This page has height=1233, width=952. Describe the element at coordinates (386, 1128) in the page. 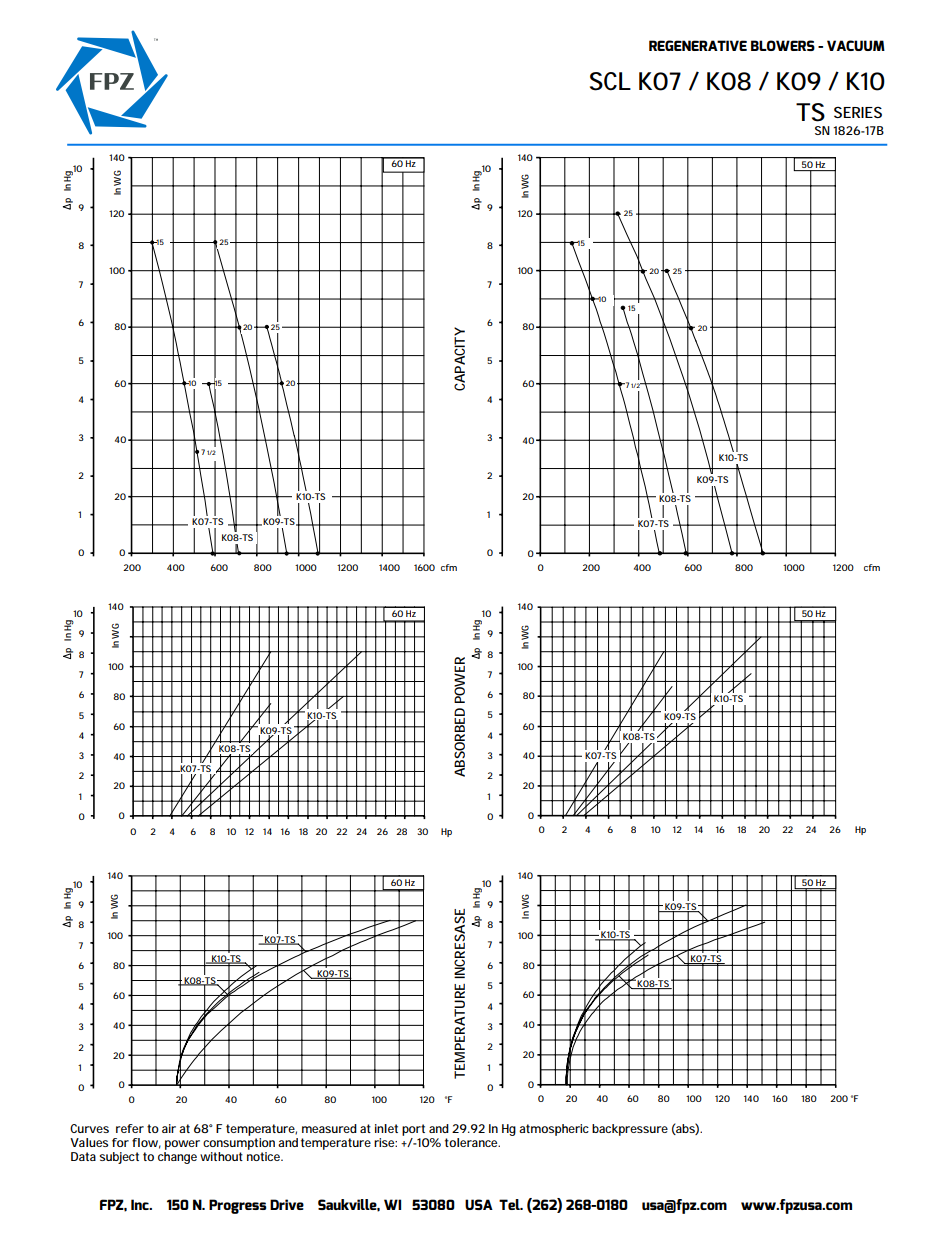

I see `inlet` at that location.
